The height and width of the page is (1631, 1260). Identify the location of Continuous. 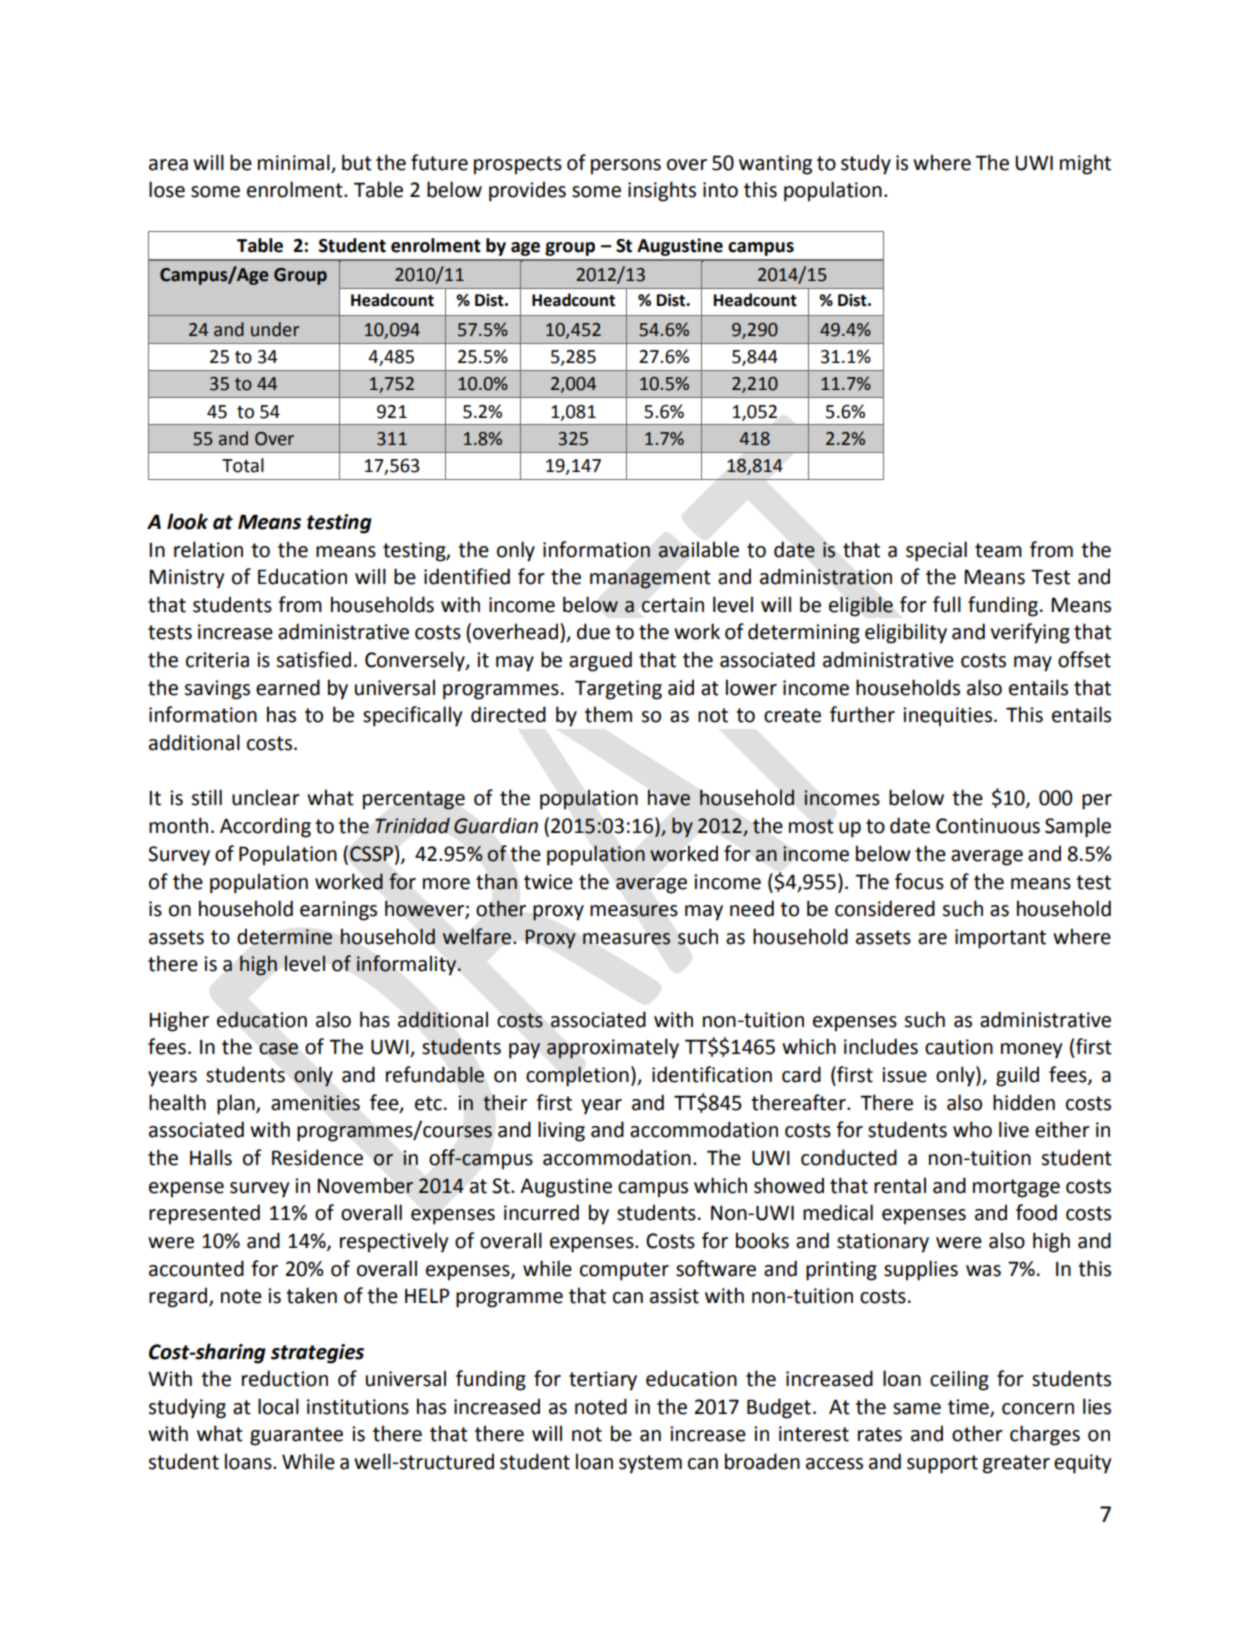
(988, 826).
